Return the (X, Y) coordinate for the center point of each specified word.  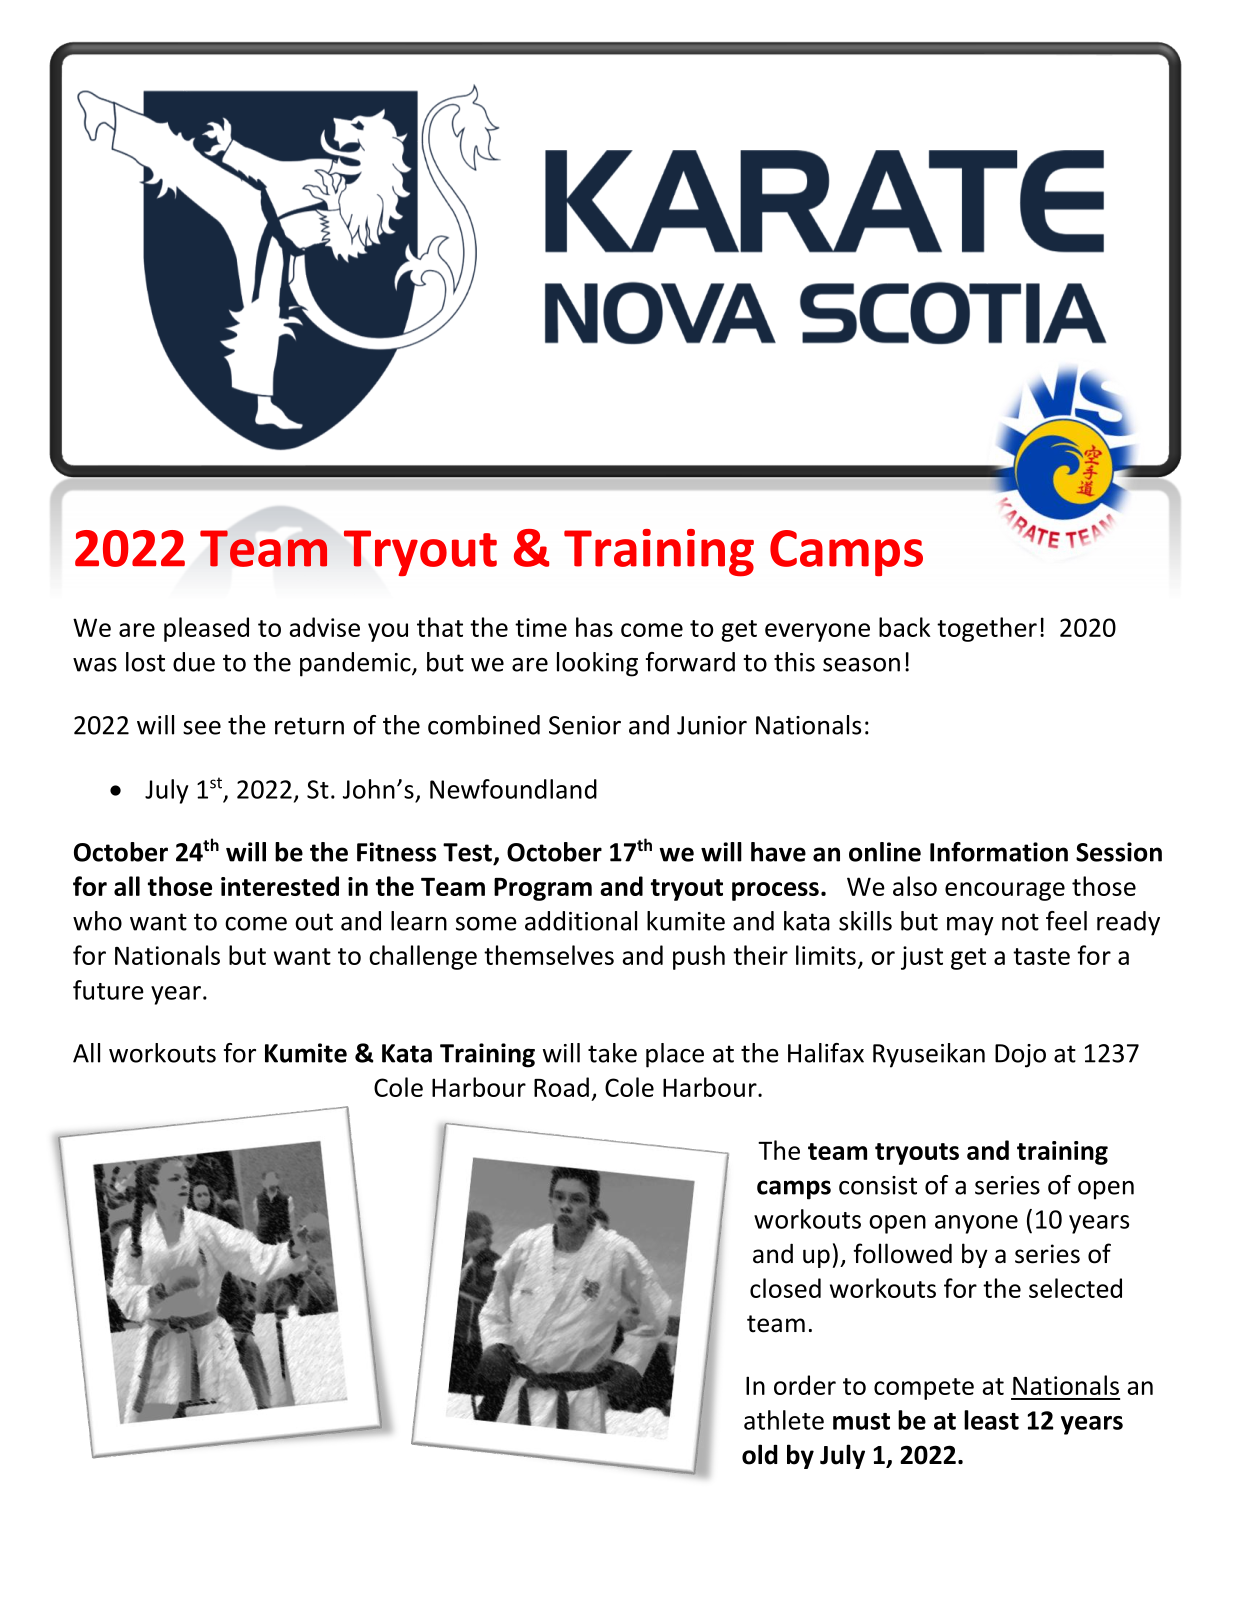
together (987, 629)
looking (597, 664)
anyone (976, 1224)
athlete (784, 1420)
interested (280, 886)
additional (581, 921)
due (194, 662)
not (1020, 922)
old (760, 1454)
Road (561, 1087)
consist (878, 1185)
